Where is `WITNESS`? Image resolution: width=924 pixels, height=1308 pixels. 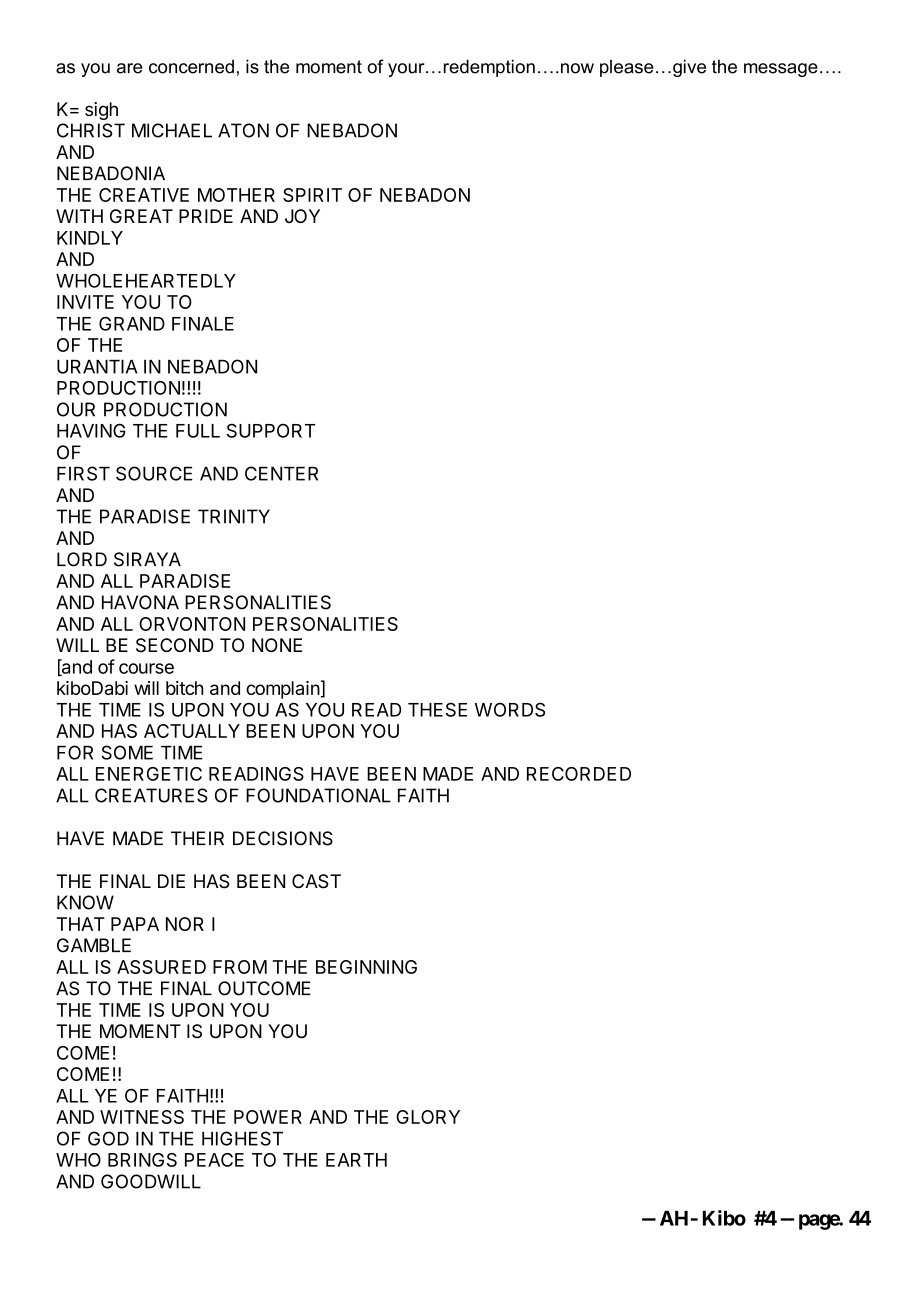 WITNESS is located at coordinates (142, 1117).
